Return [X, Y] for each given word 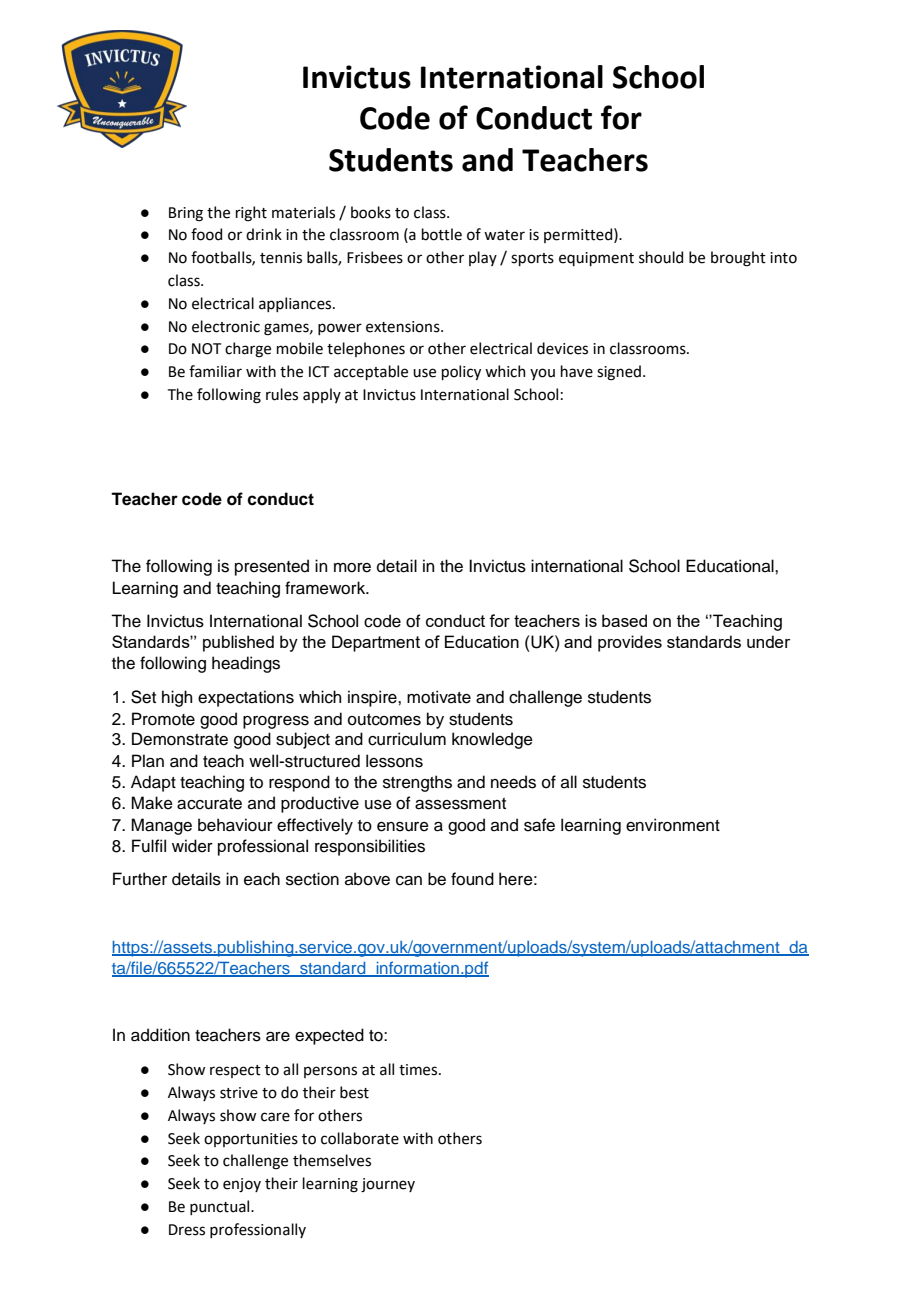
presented [272, 567]
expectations [246, 698]
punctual [221, 1207]
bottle [442, 234]
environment [673, 825]
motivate [439, 697]
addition [160, 1035]
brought [738, 259]
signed [619, 373]
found [472, 879]
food [206, 234]
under [768, 641]
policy [461, 372]
